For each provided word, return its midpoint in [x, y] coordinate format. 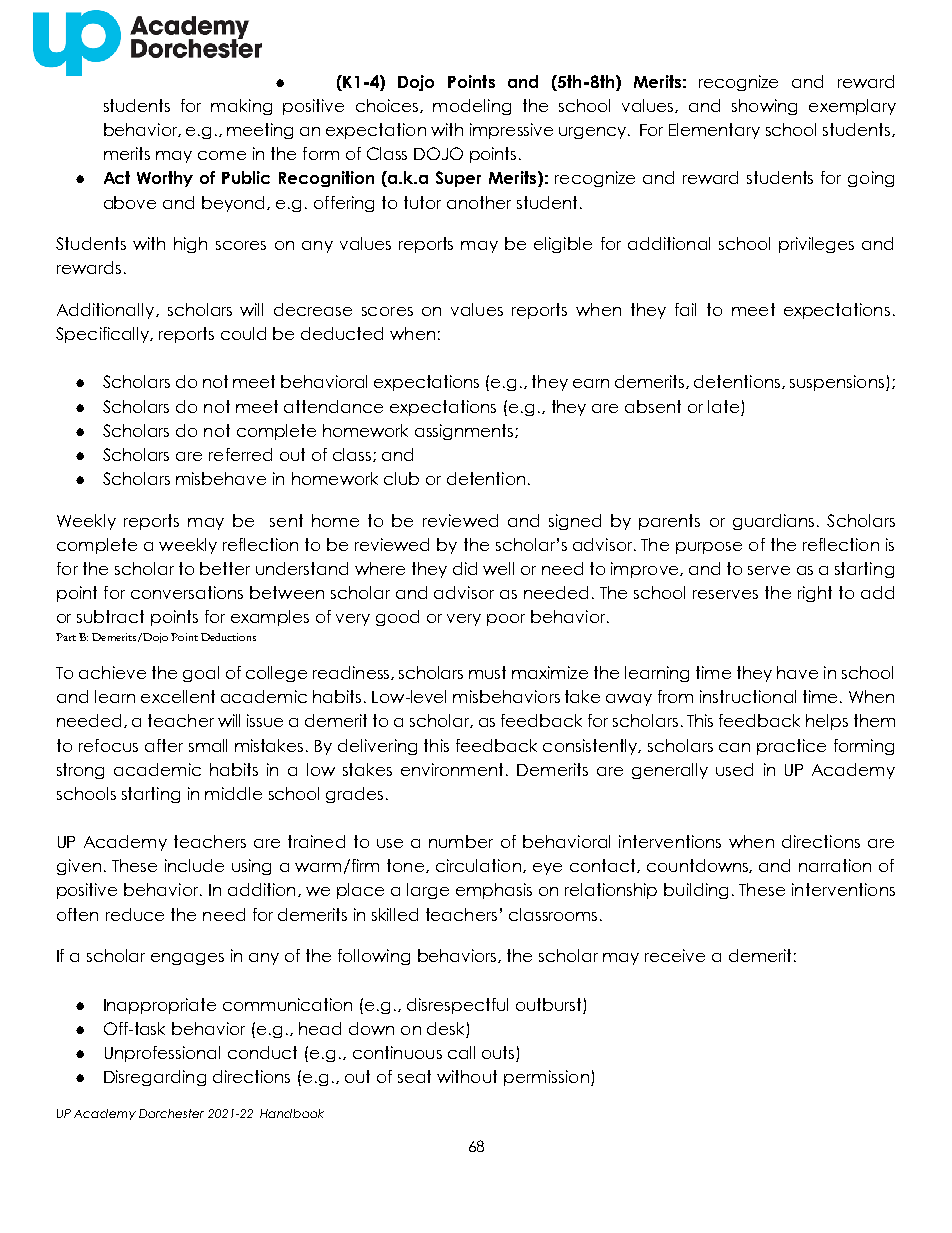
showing [764, 107]
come [222, 155]
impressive [511, 131]
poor [506, 620]
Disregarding [155, 1078]
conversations [187, 592]
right [815, 594]
